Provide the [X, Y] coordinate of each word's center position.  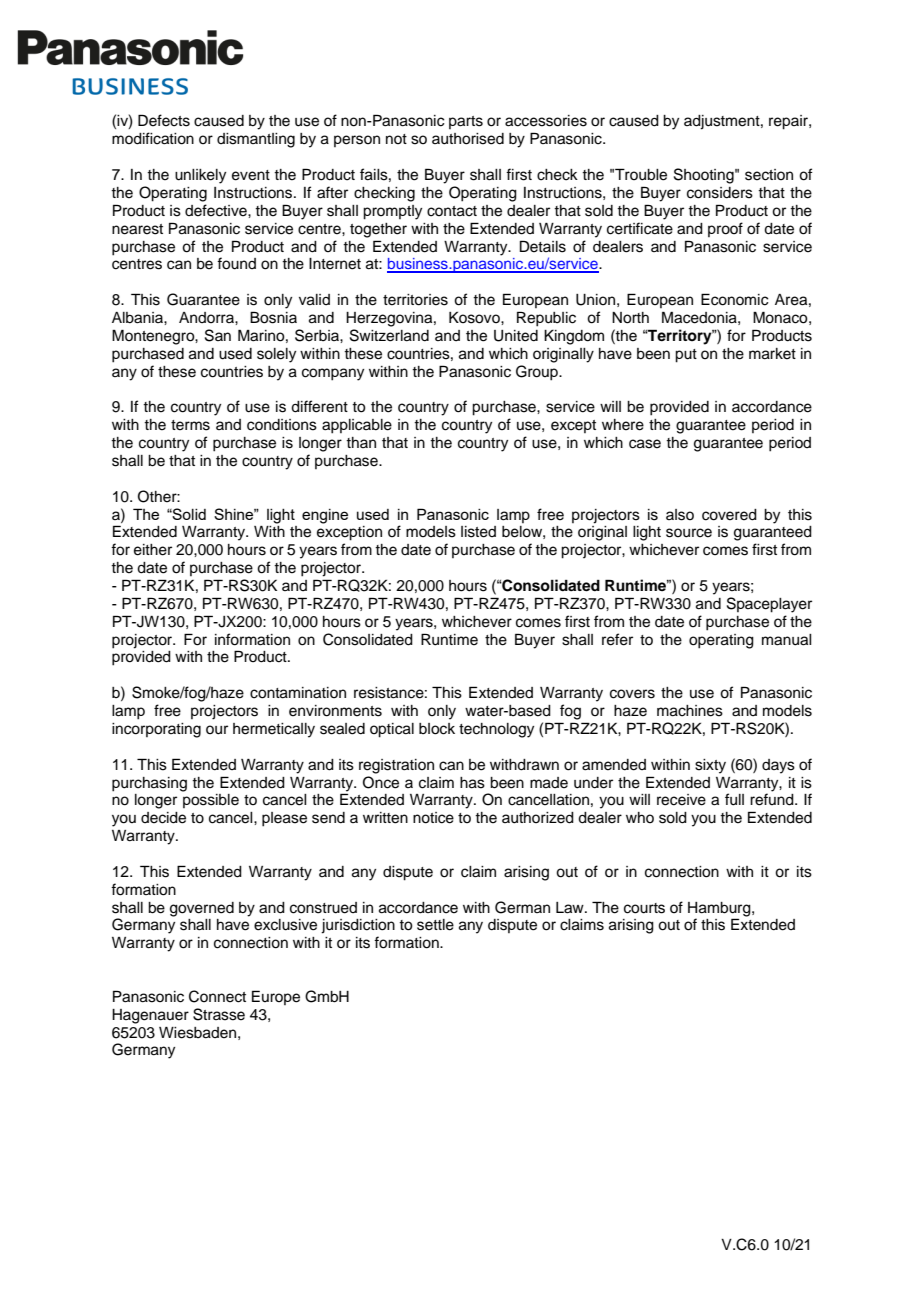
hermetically [274, 730]
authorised [468, 139]
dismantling [256, 140]
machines [690, 711]
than [361, 442]
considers [720, 193]
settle [435, 925]
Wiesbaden [197, 1033]
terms [190, 425]
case [645, 444]
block [437, 729]
